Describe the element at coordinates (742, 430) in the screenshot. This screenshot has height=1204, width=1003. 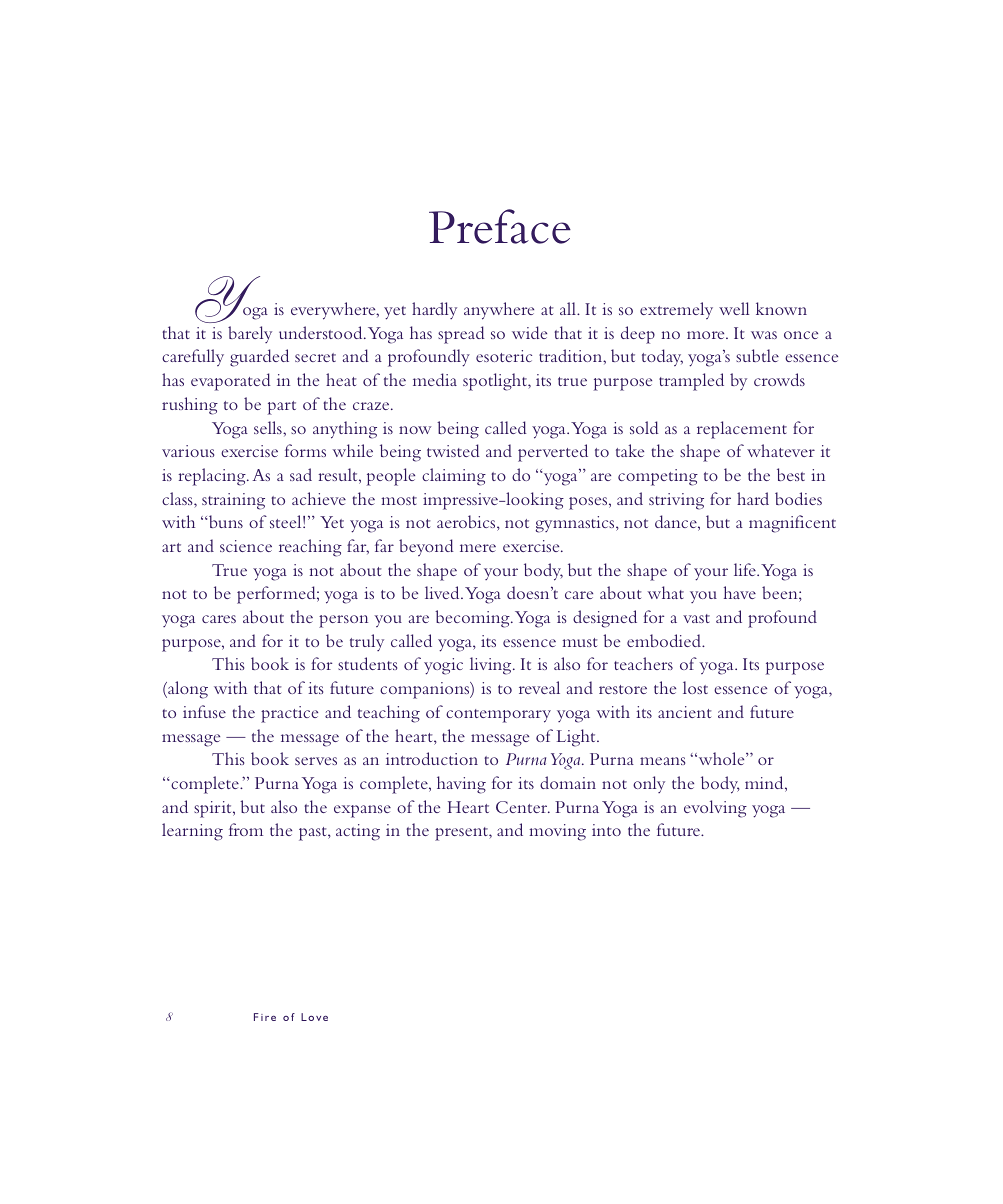
I see `replacement` at that location.
